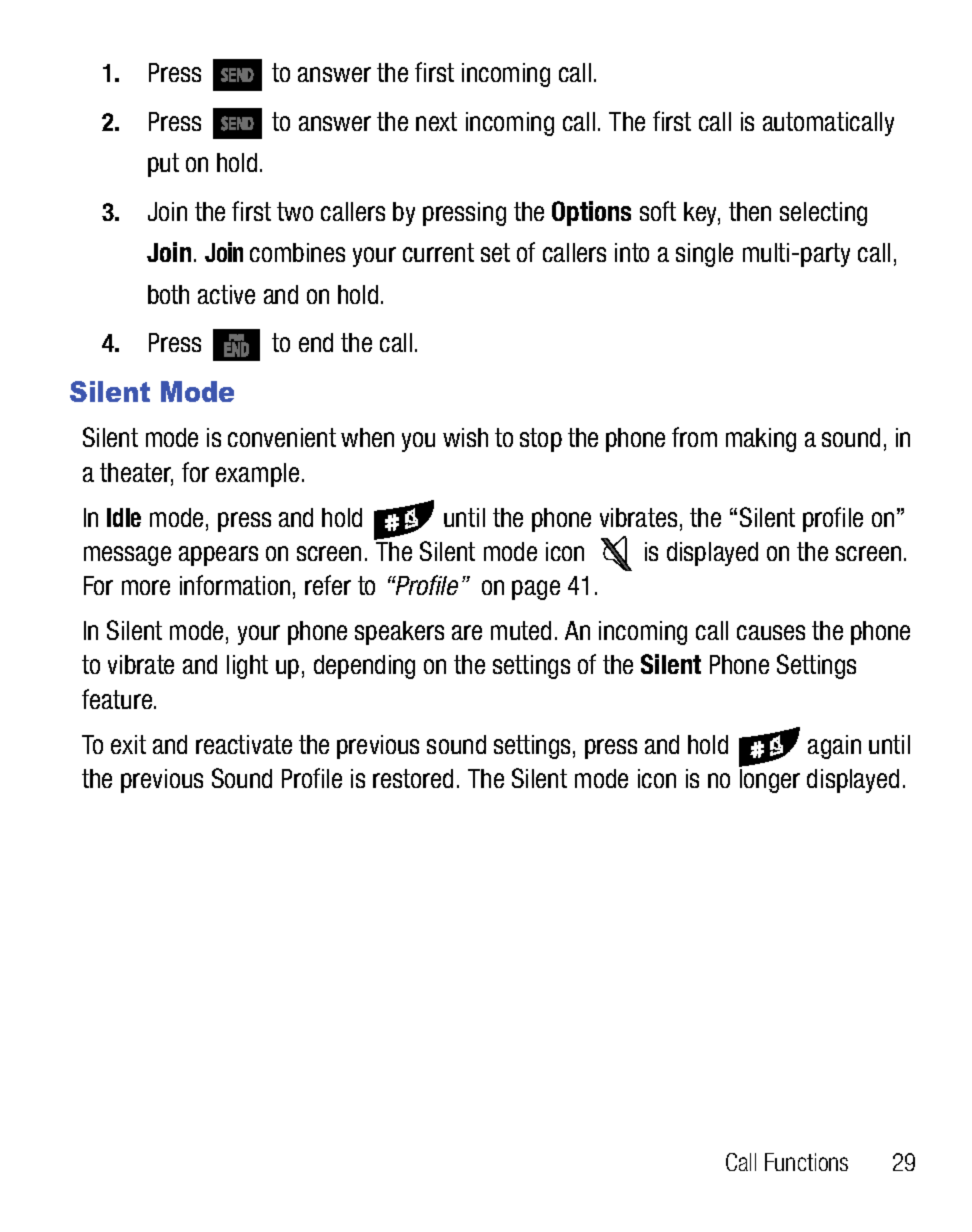 This document has width=972, height=1232. I want to click on causes, so click(771, 632).
